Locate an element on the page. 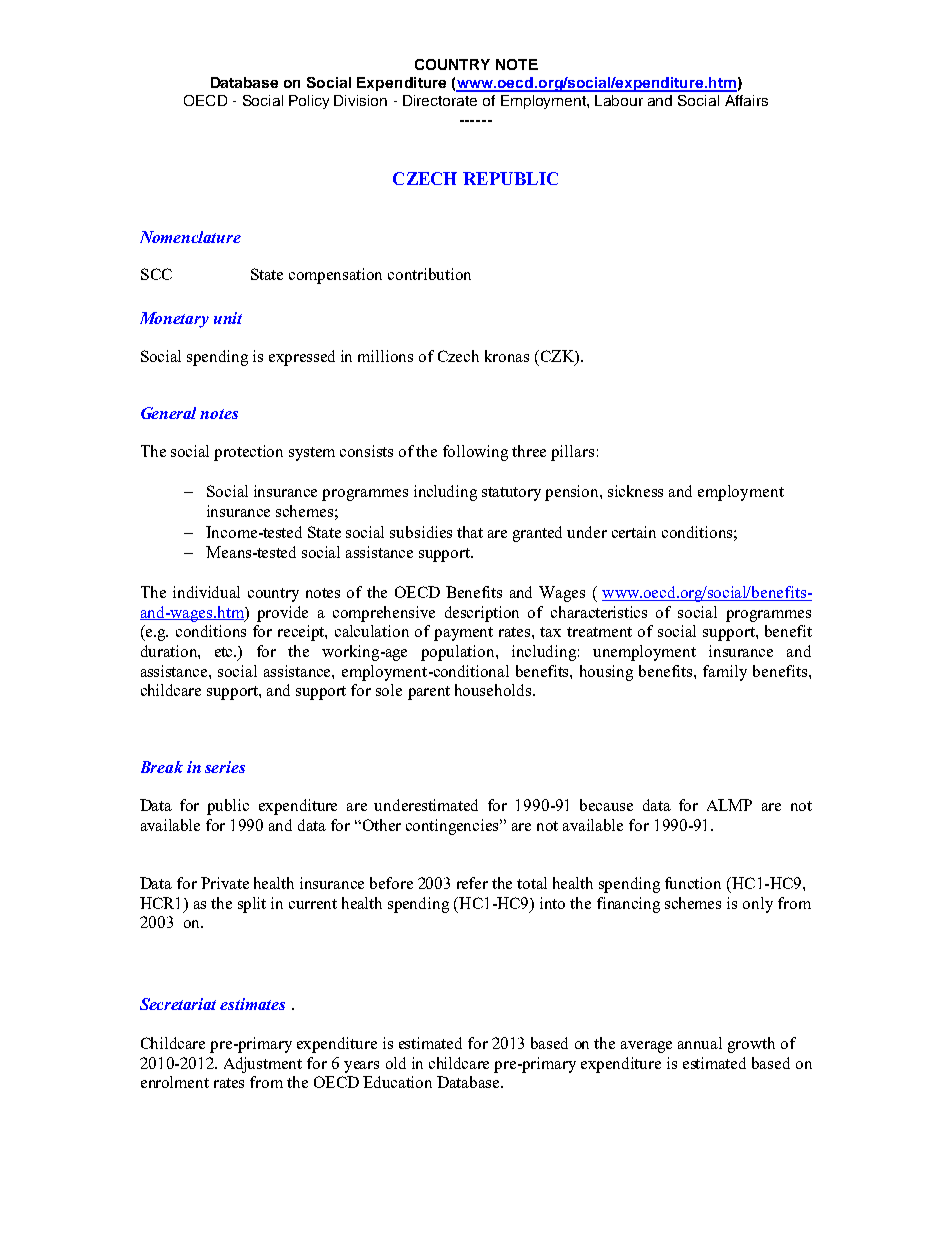  Adjustment is located at coordinates (263, 1065).
